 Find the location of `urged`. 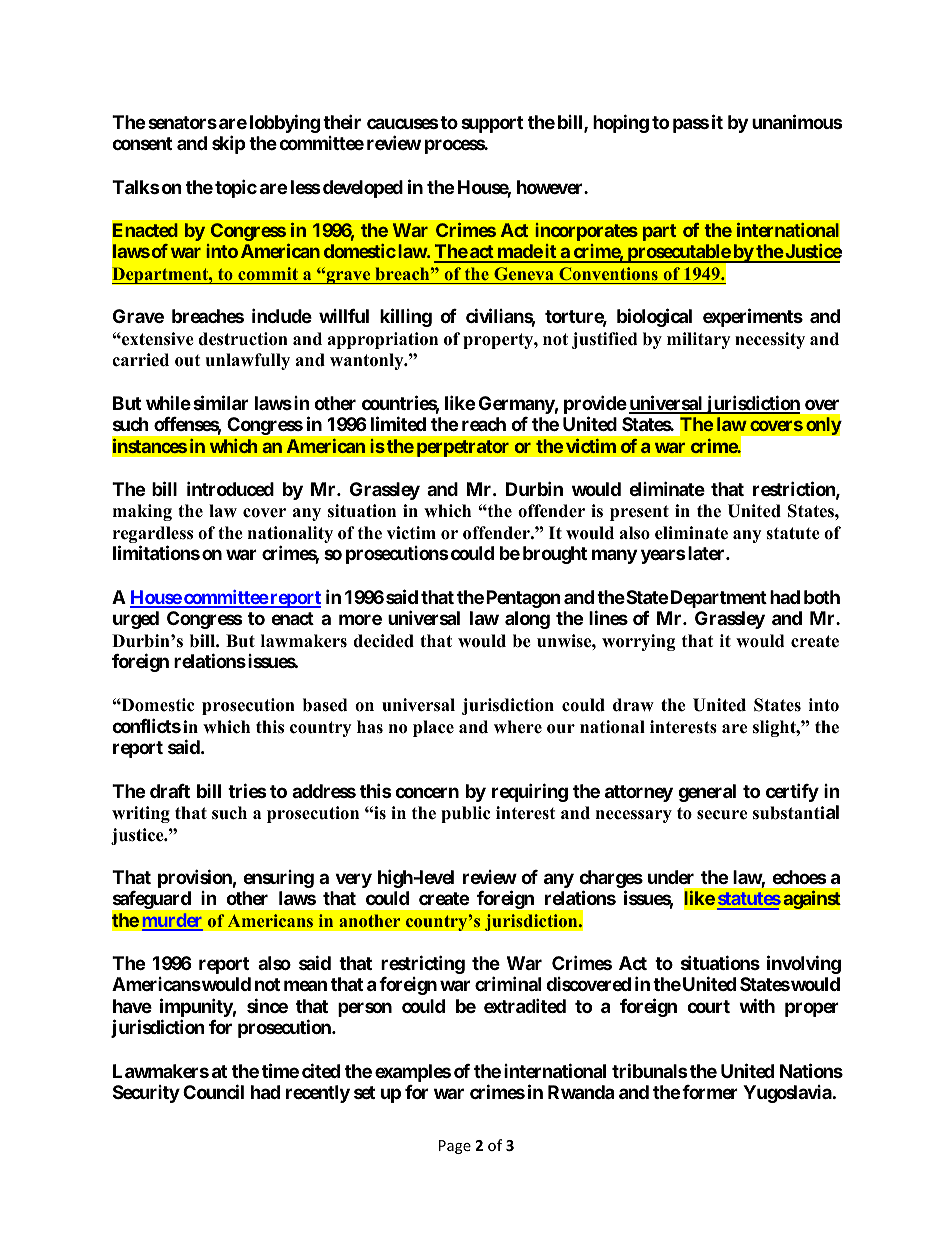

urged is located at coordinates (136, 620).
